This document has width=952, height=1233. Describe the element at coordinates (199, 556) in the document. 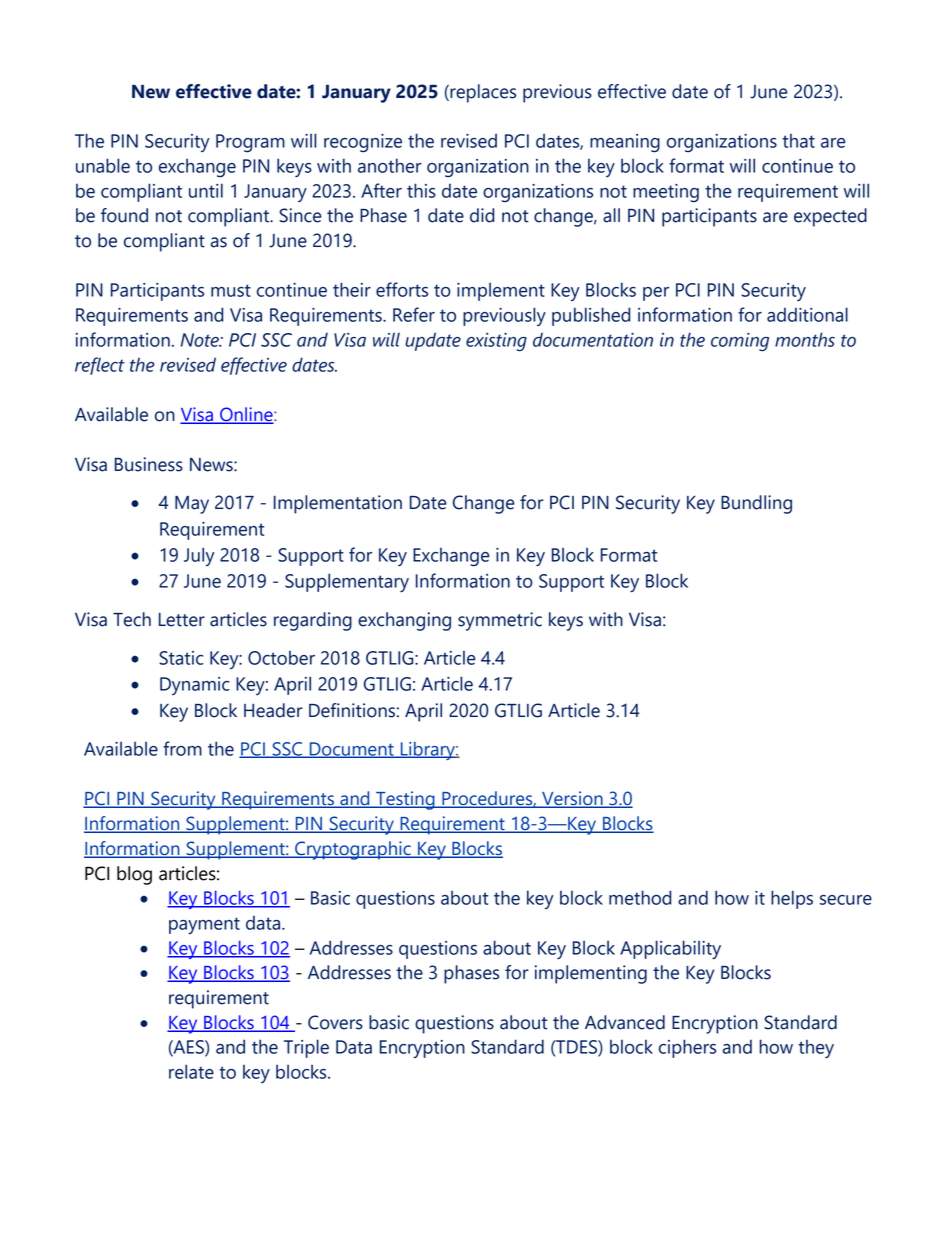

I see `July` at that location.
